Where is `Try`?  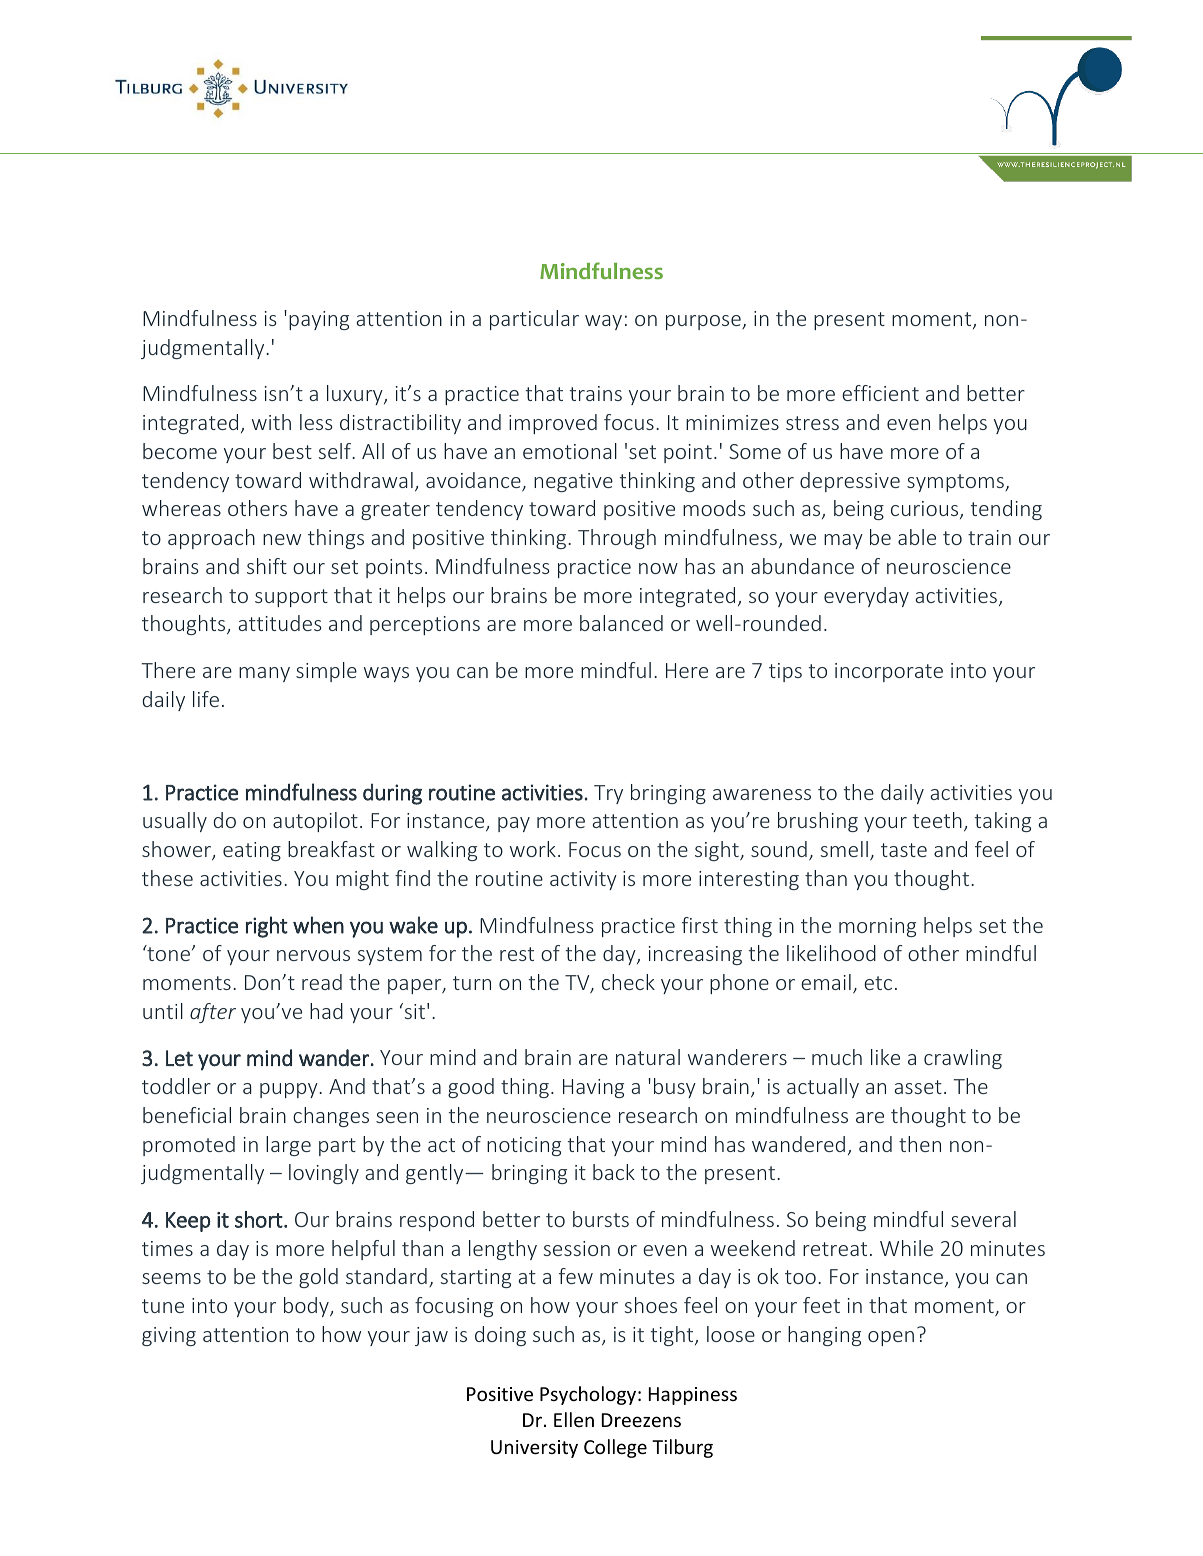 Try is located at coordinates (608, 794).
